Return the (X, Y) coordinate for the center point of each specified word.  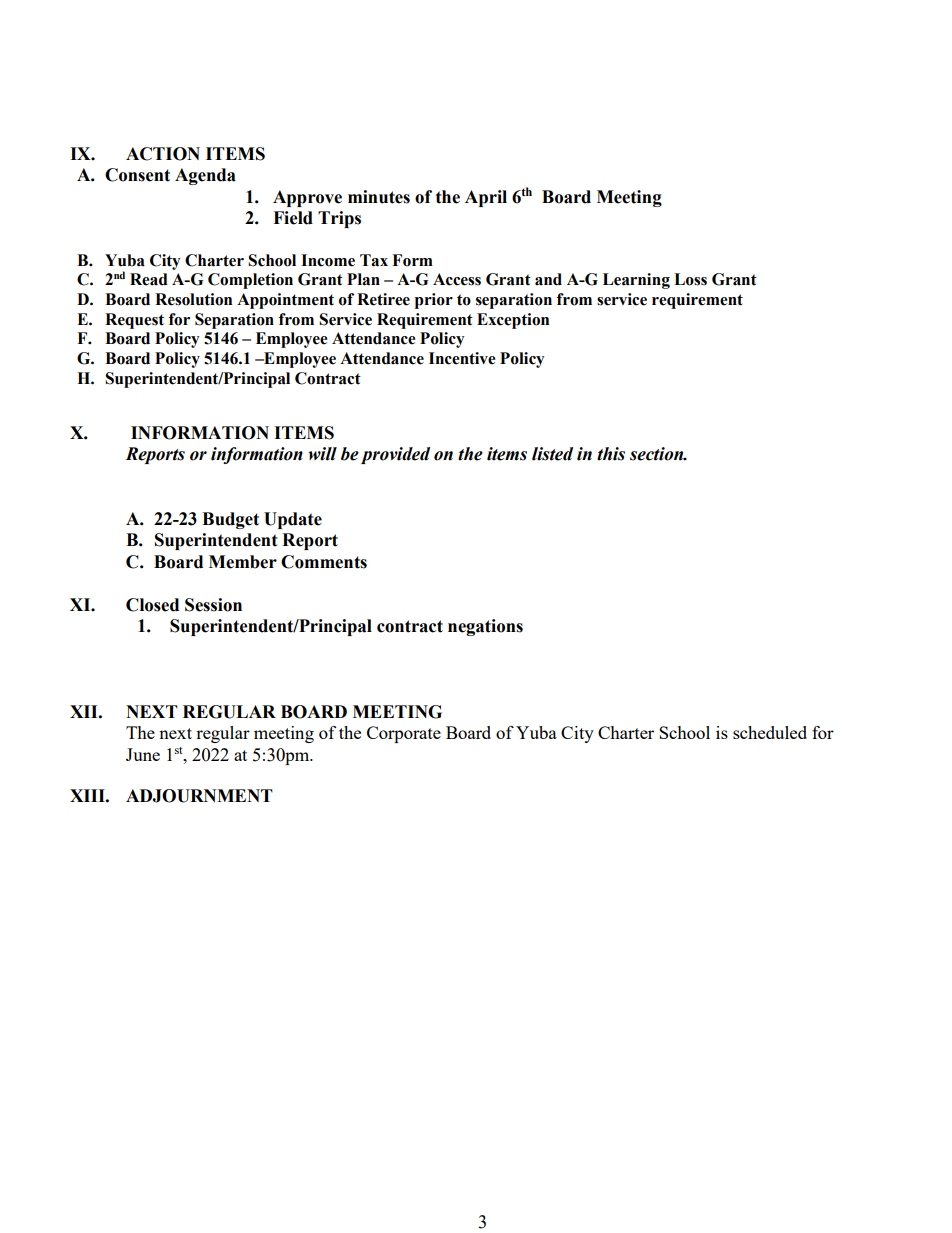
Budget (230, 520)
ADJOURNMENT (199, 796)
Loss (690, 279)
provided (395, 455)
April (486, 198)
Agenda (205, 176)
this (611, 454)
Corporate (404, 734)
